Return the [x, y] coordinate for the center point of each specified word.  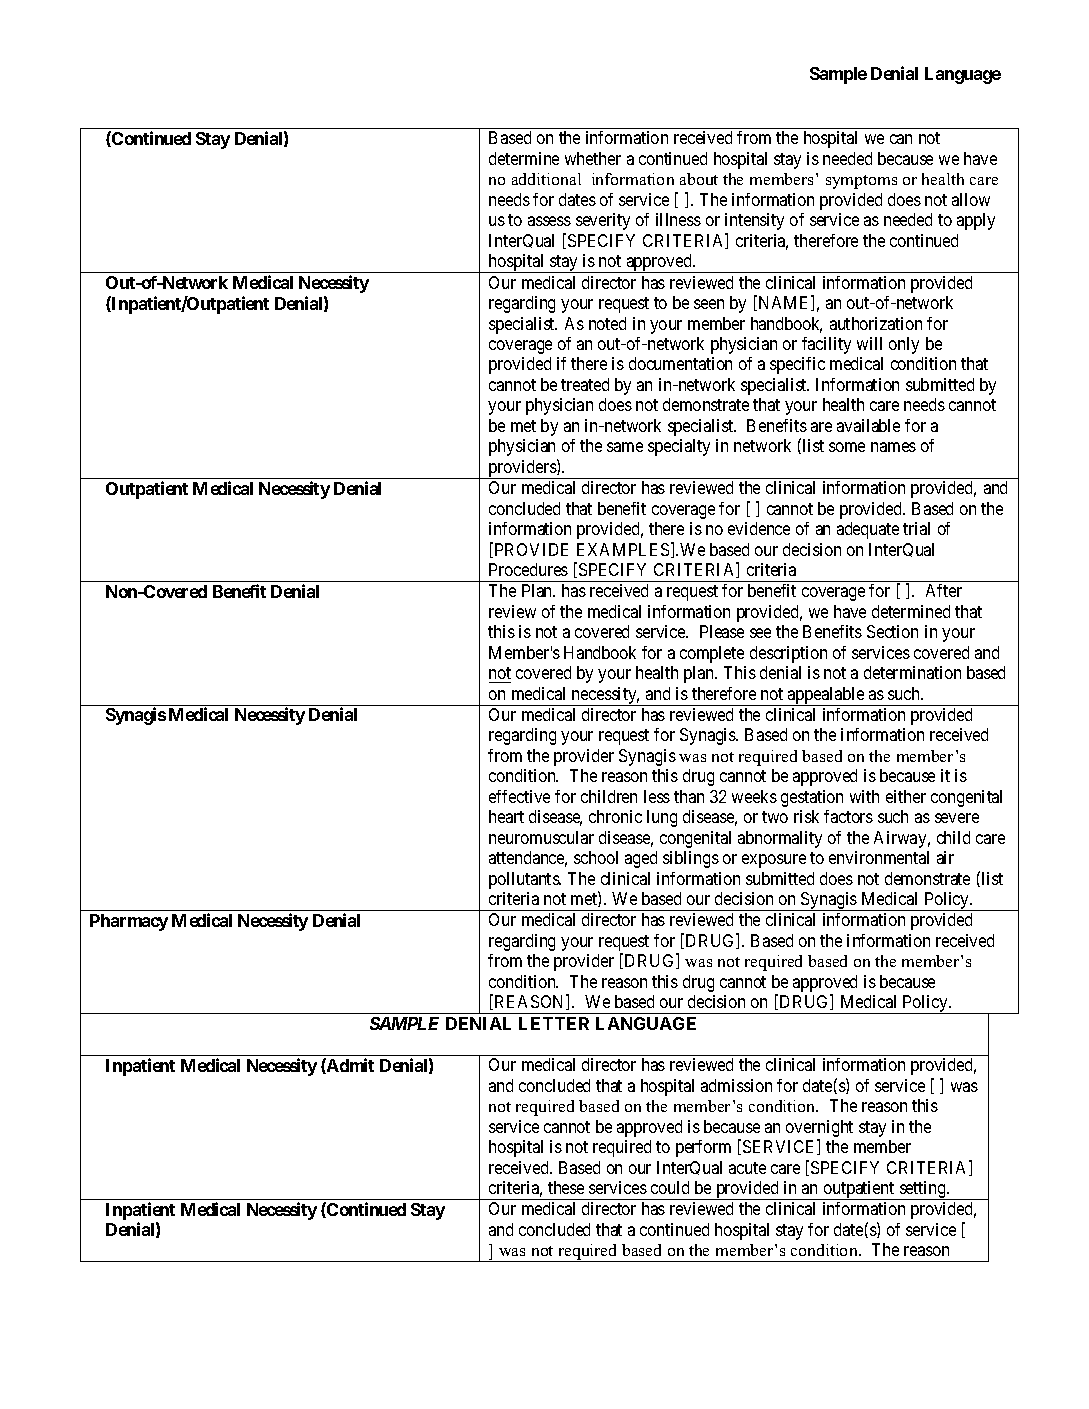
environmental [879, 857]
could [670, 1187]
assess [549, 221]
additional [546, 179]
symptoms [861, 182]
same [625, 447]
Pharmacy [129, 922]
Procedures [528, 569]
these [566, 1187]
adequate [868, 530]
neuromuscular [541, 837]
